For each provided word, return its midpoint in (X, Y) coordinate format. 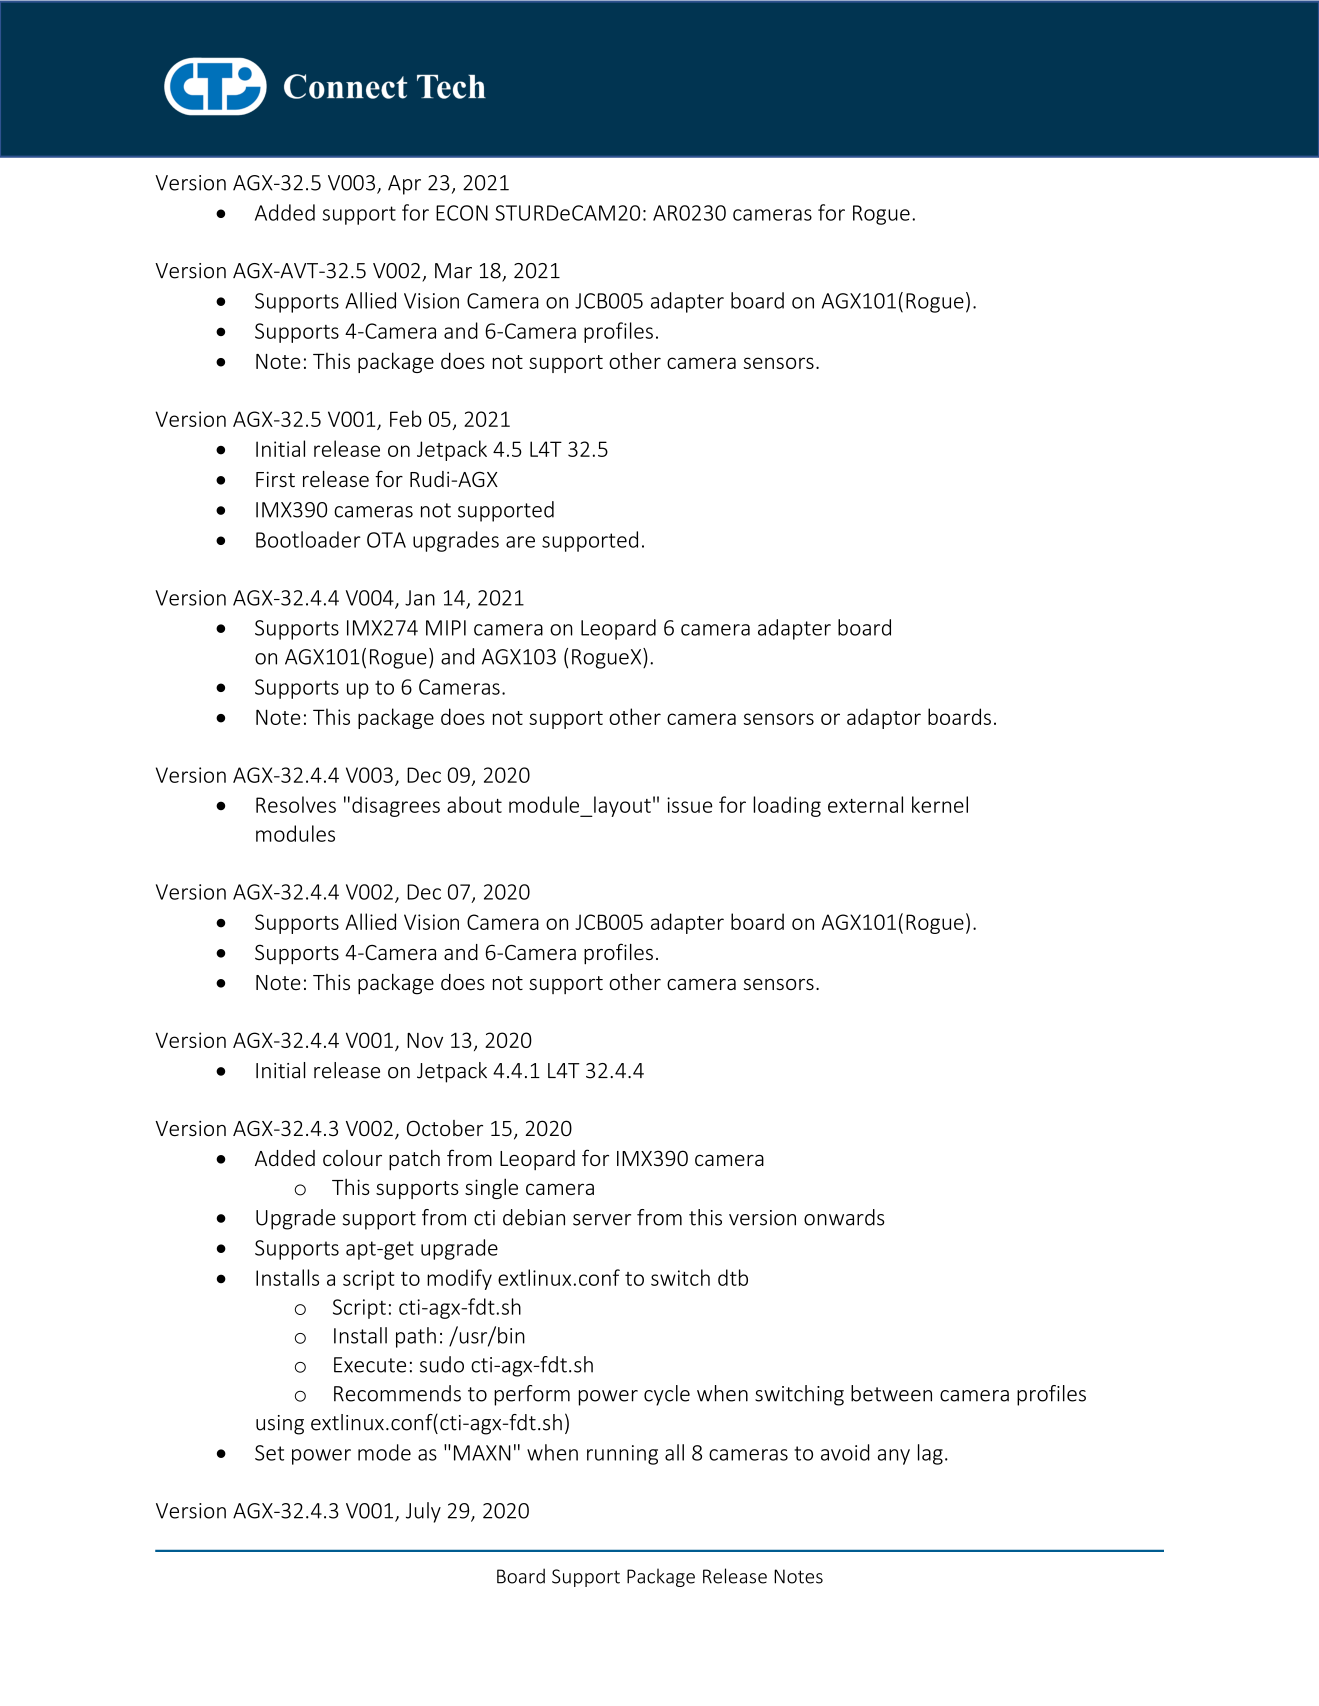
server (602, 1220)
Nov (425, 1040)
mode (384, 1452)
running (622, 1455)
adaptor (884, 718)
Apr (404, 185)
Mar (453, 271)
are (520, 542)
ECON (462, 213)
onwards (844, 1217)
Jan (420, 598)
